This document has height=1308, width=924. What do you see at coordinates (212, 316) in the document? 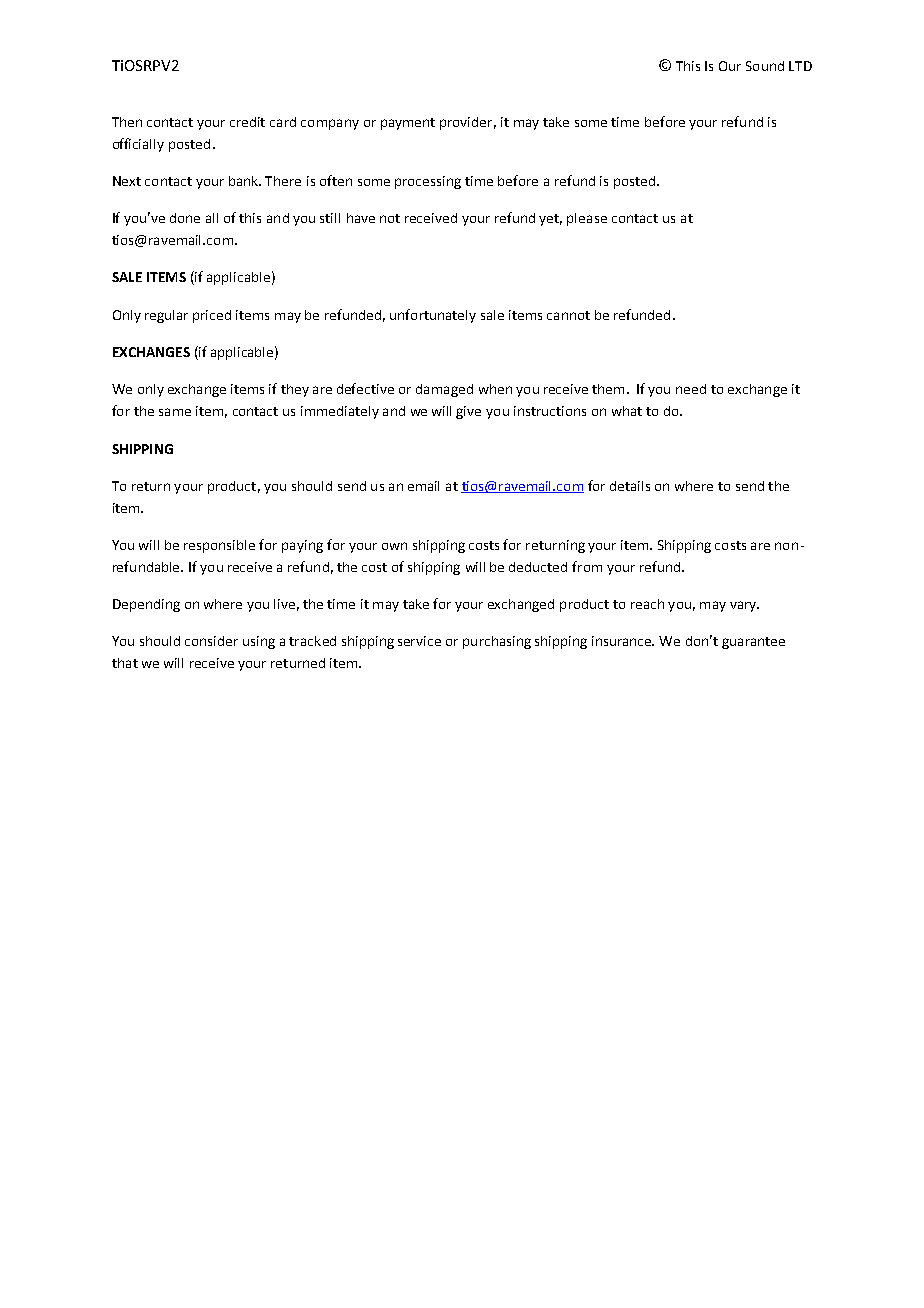
I see `priced` at bounding box center [212, 316].
